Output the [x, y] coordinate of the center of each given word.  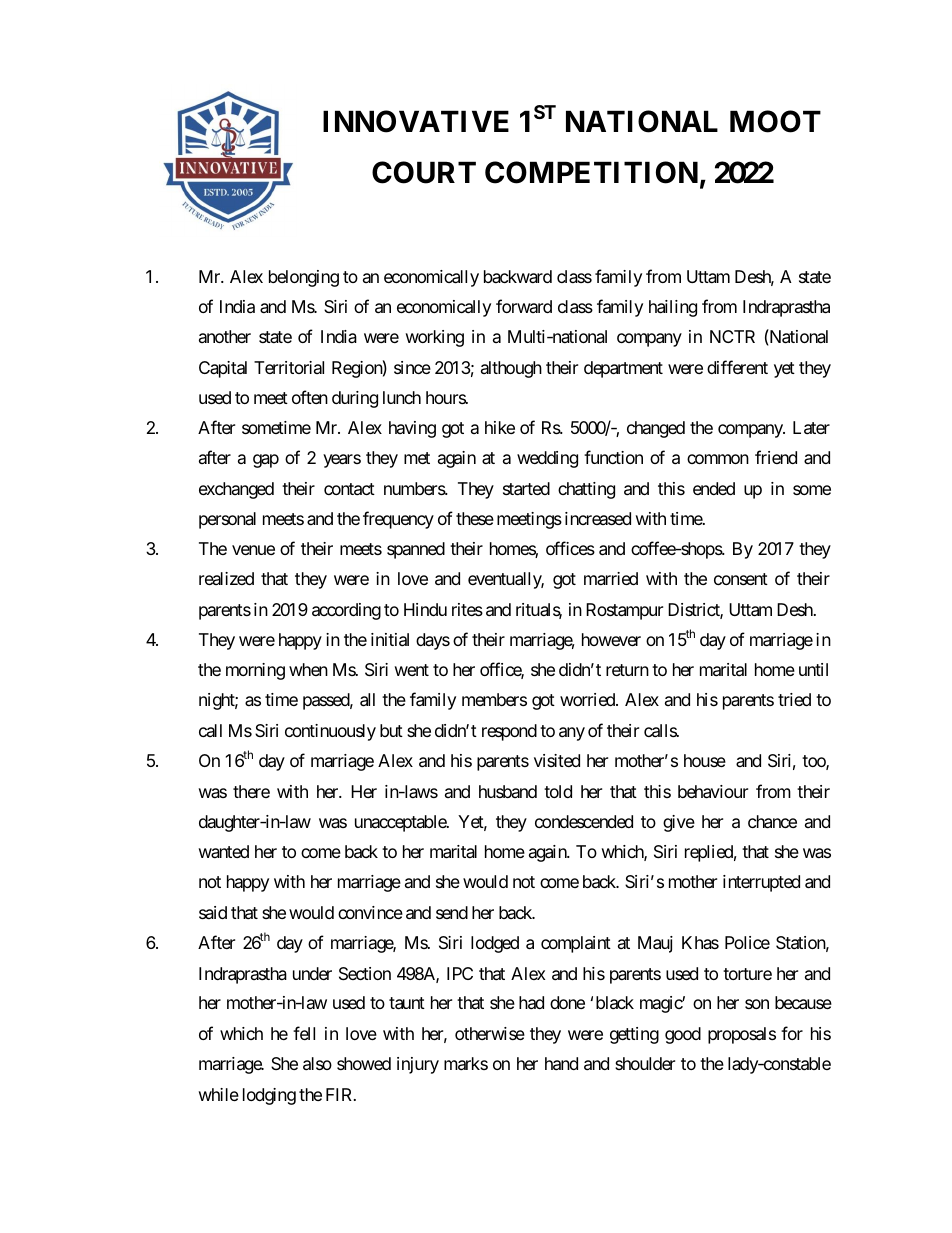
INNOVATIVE [416, 121]
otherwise [490, 1033]
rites [467, 609]
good [683, 1035]
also [317, 1064]
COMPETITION [591, 172]
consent [741, 579]
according [346, 611]
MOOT [775, 121]
